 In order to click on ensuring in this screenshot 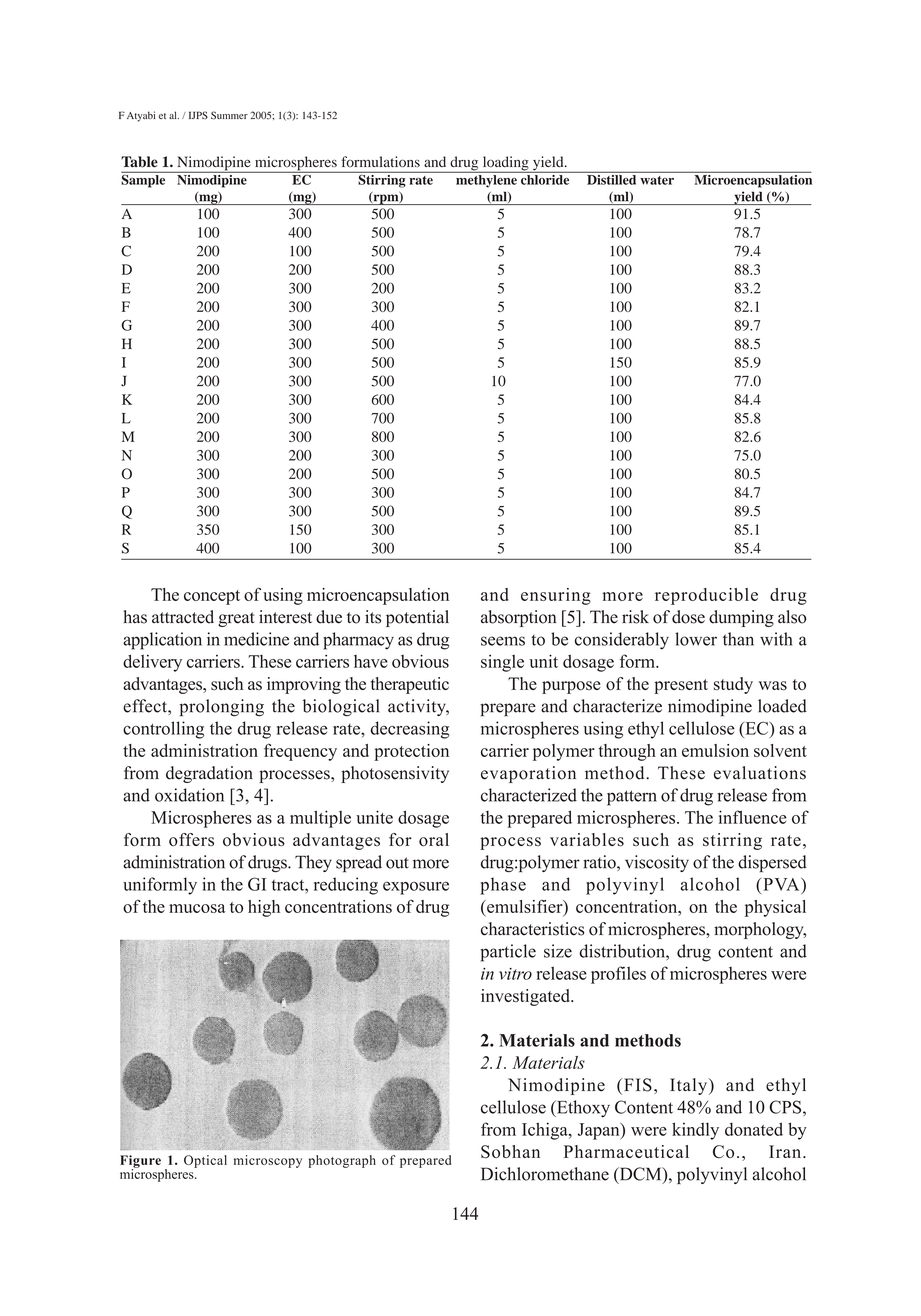, I will do `click(556, 596)`.
